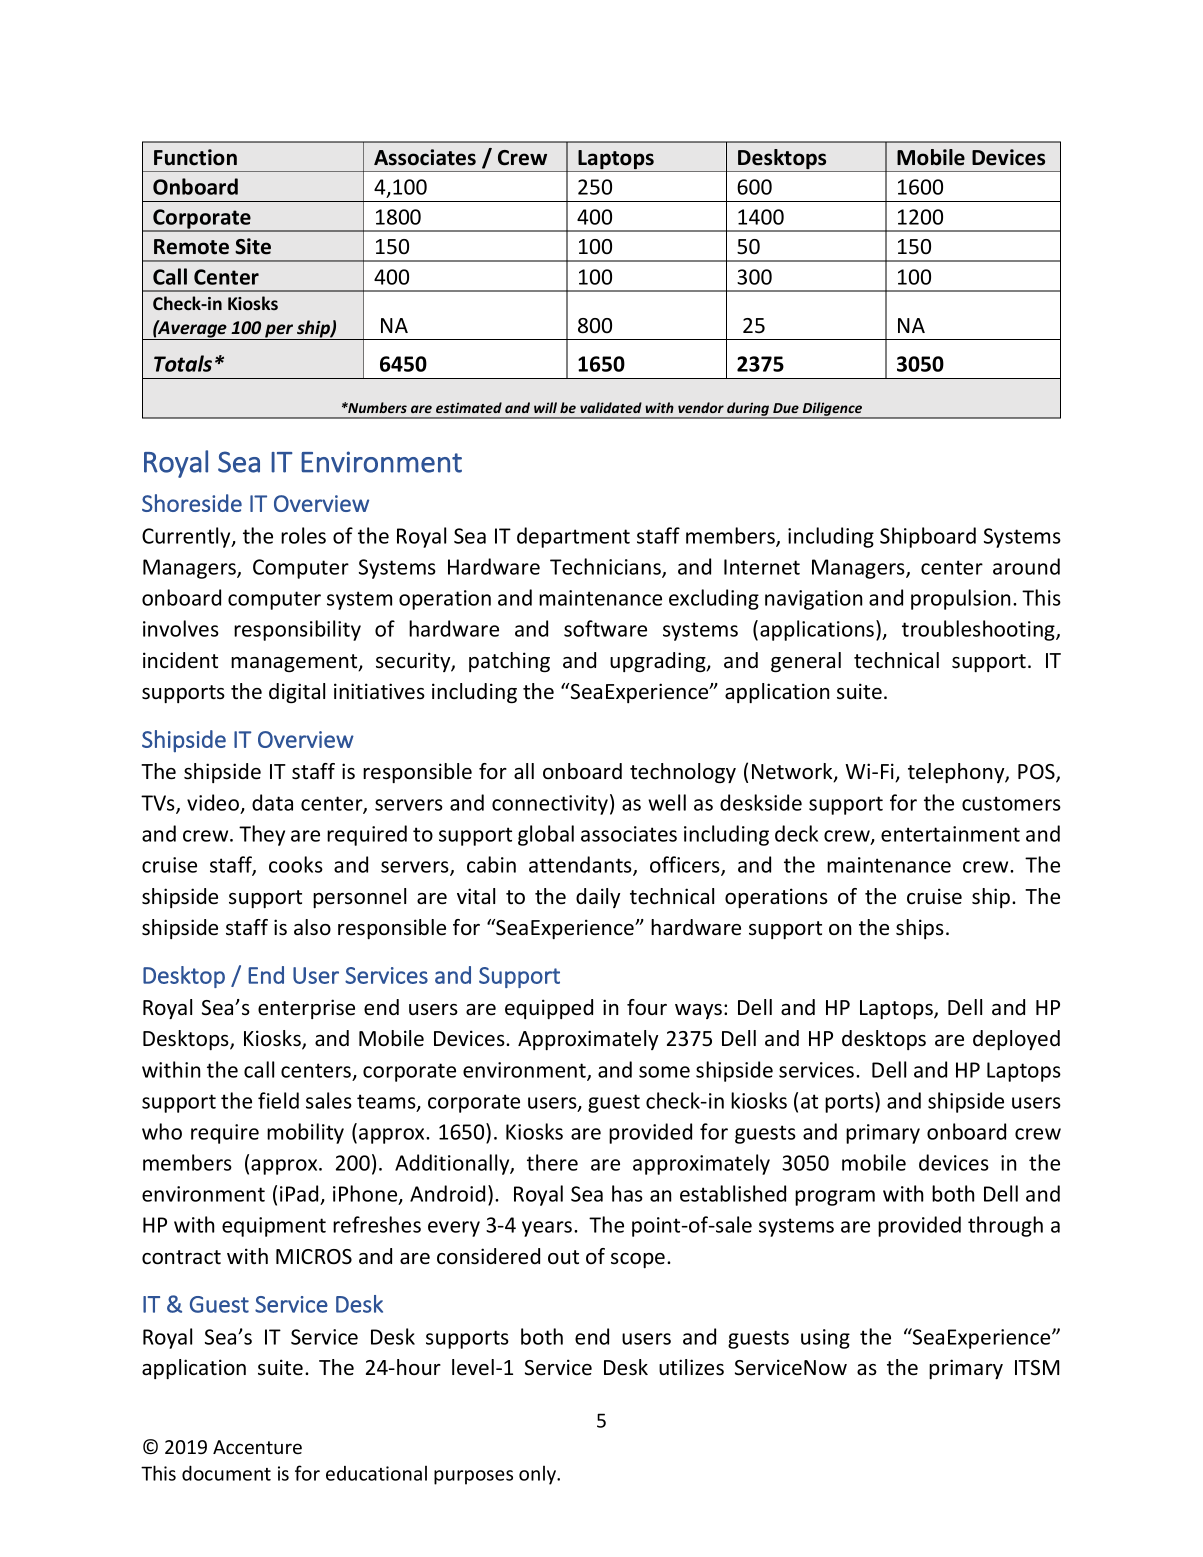 Image resolution: width=1203 pixels, height=1557 pixels. I want to click on Diligence, so click(832, 410).
